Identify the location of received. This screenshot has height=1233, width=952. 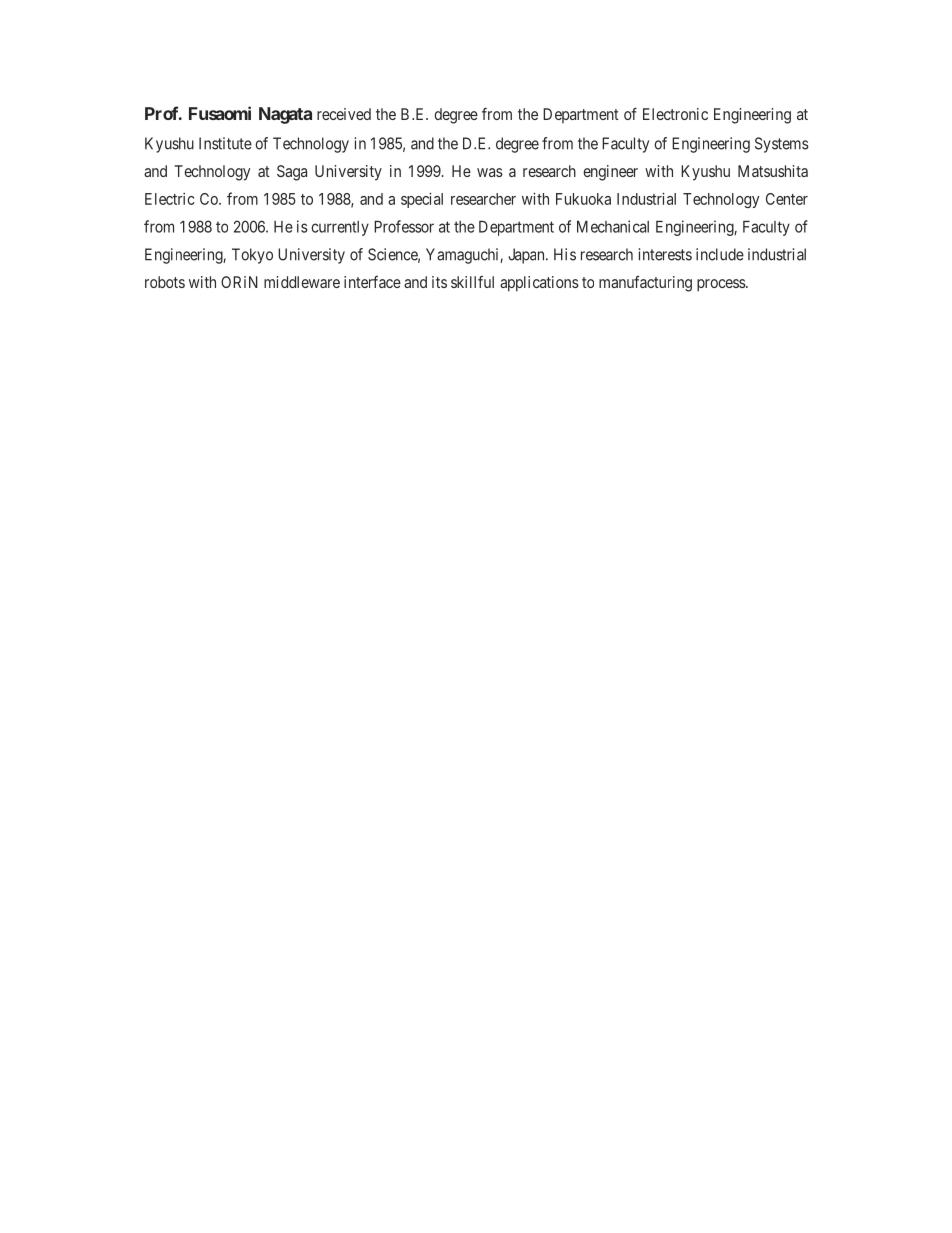
(344, 114).
